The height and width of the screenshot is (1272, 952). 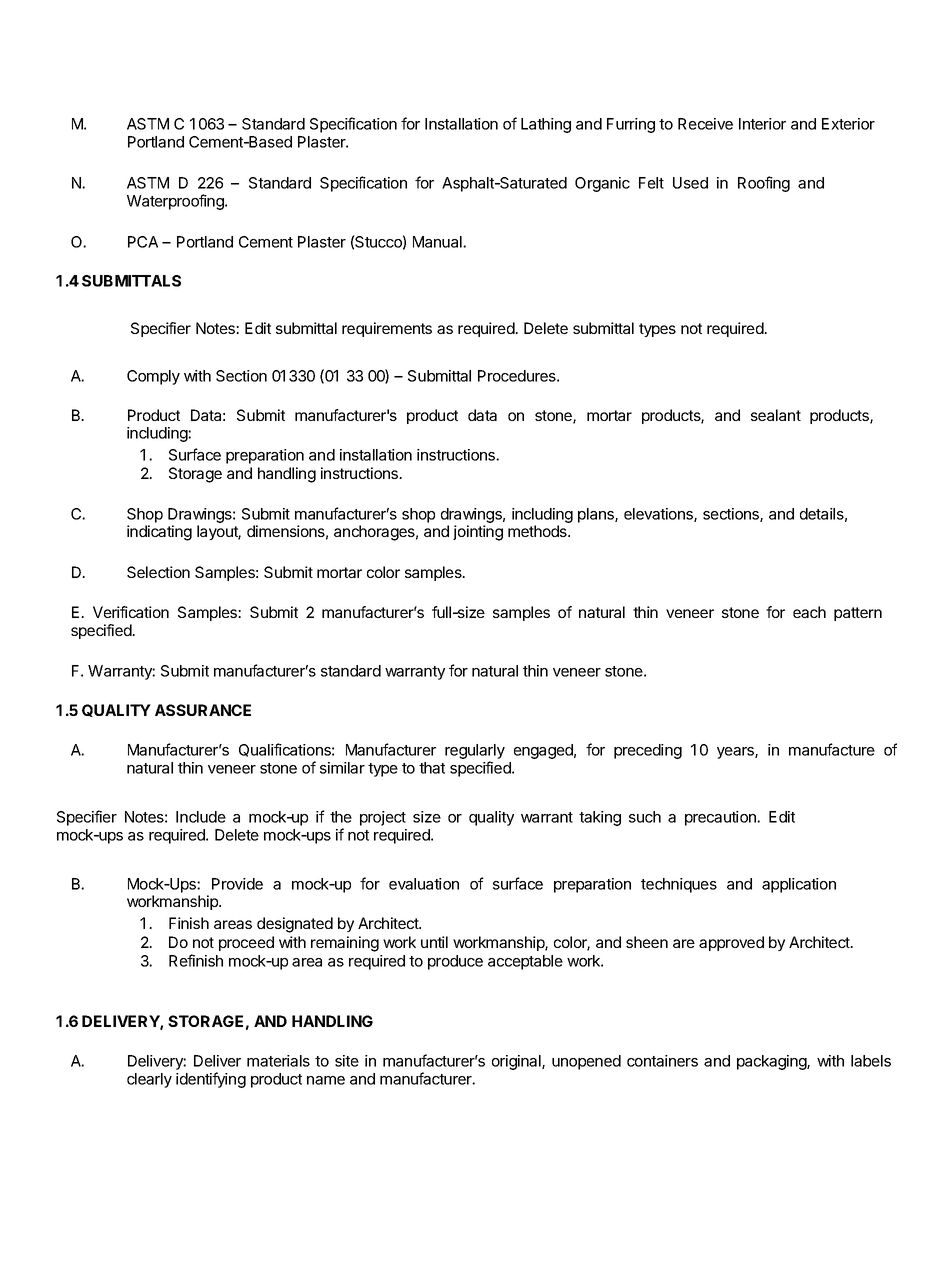 What do you see at coordinates (538, 531) in the screenshot?
I see `methods` at bounding box center [538, 531].
